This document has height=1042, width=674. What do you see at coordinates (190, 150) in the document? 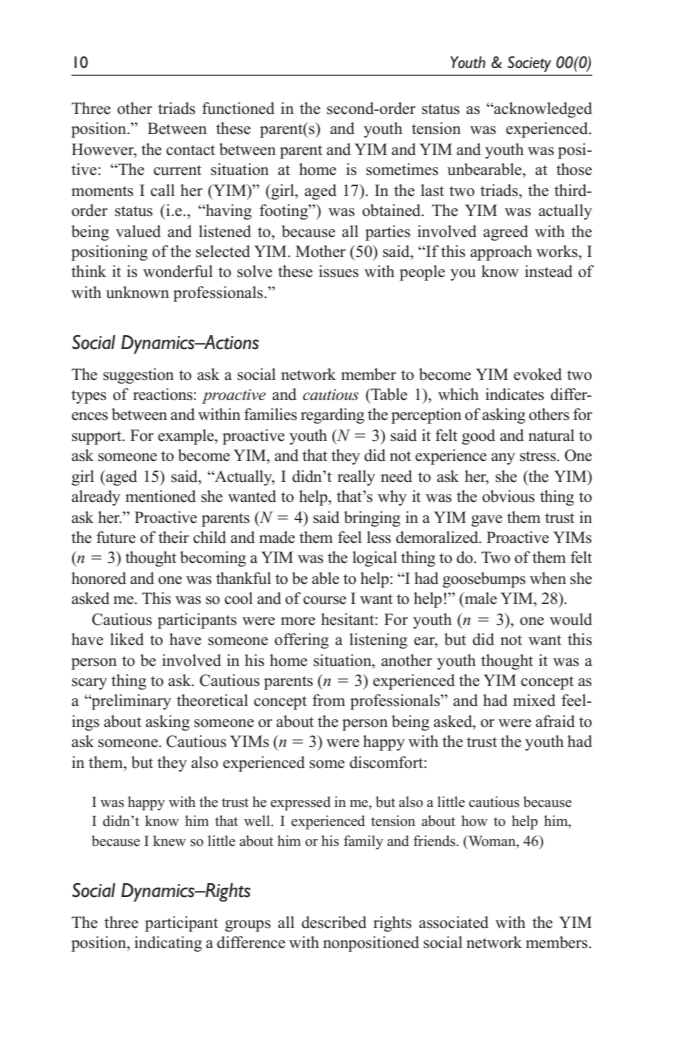
I see `contact` at bounding box center [190, 150].
